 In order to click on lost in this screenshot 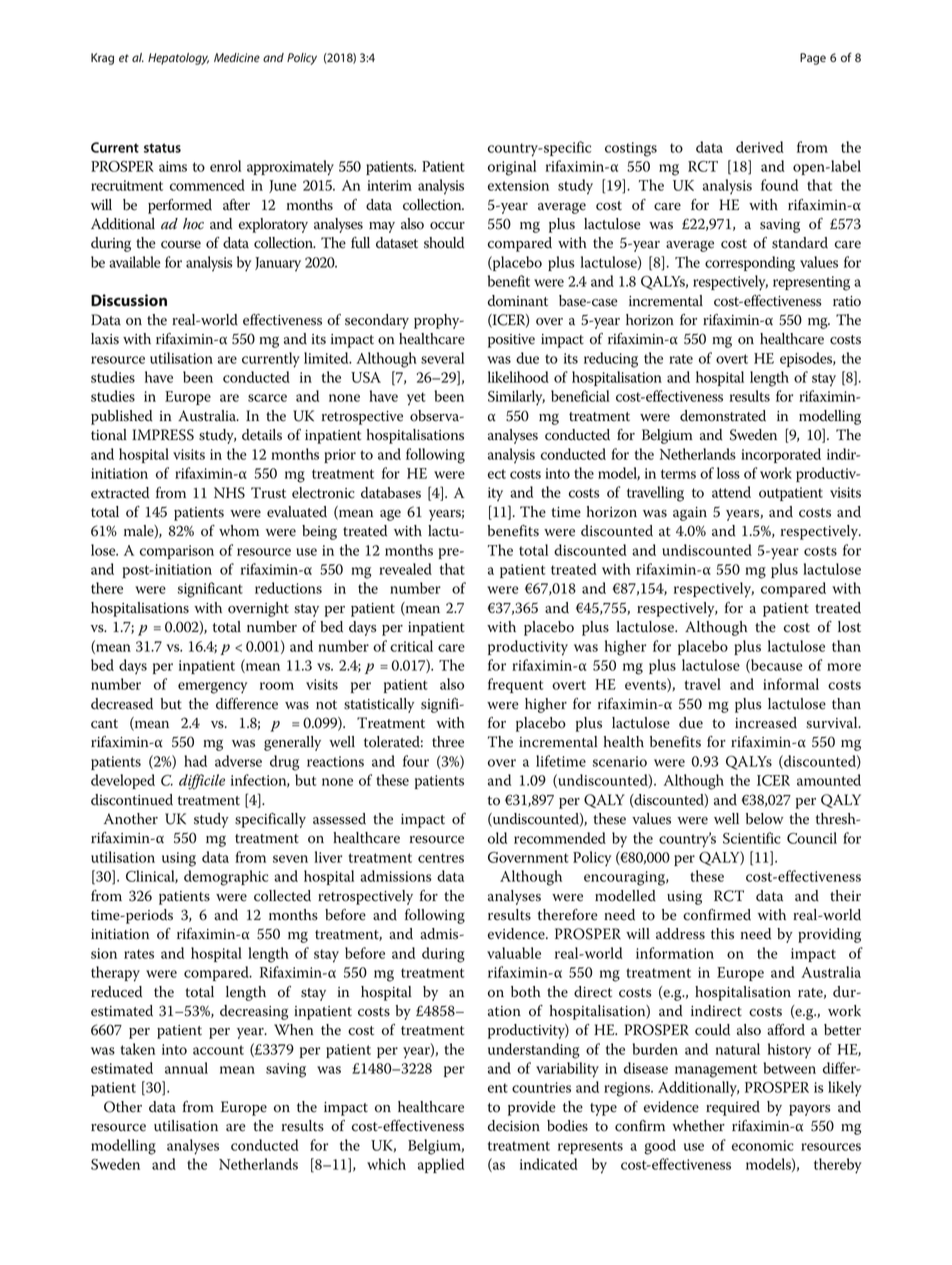, I will do `click(849, 627)`.
